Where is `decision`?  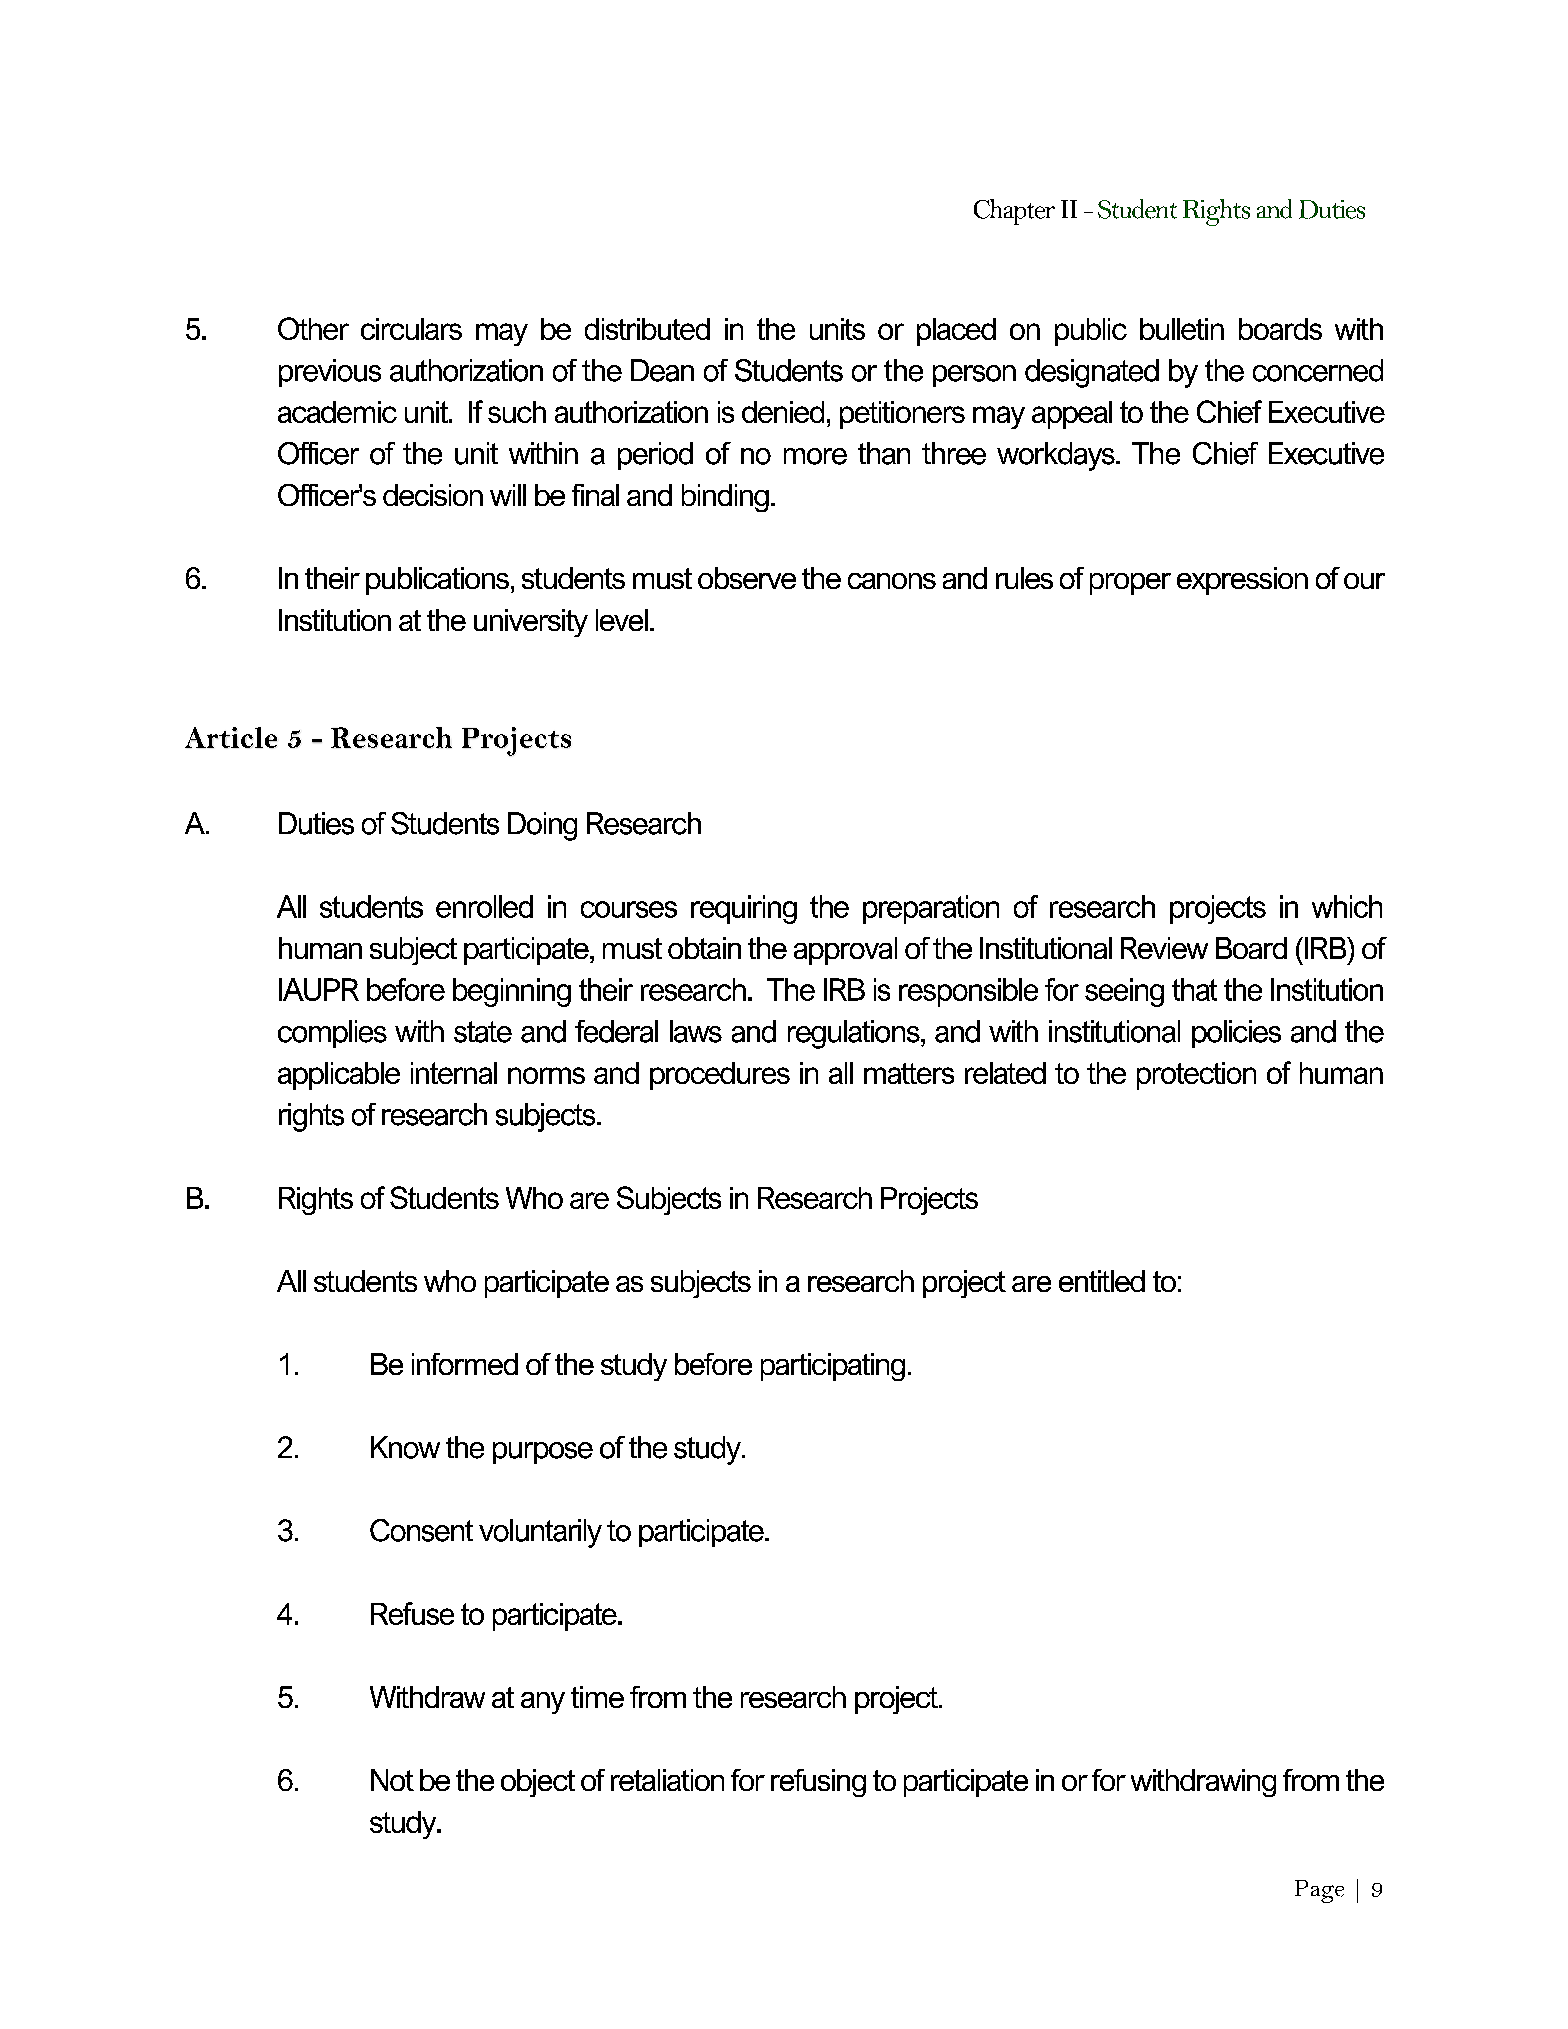
decision is located at coordinates (433, 495).
